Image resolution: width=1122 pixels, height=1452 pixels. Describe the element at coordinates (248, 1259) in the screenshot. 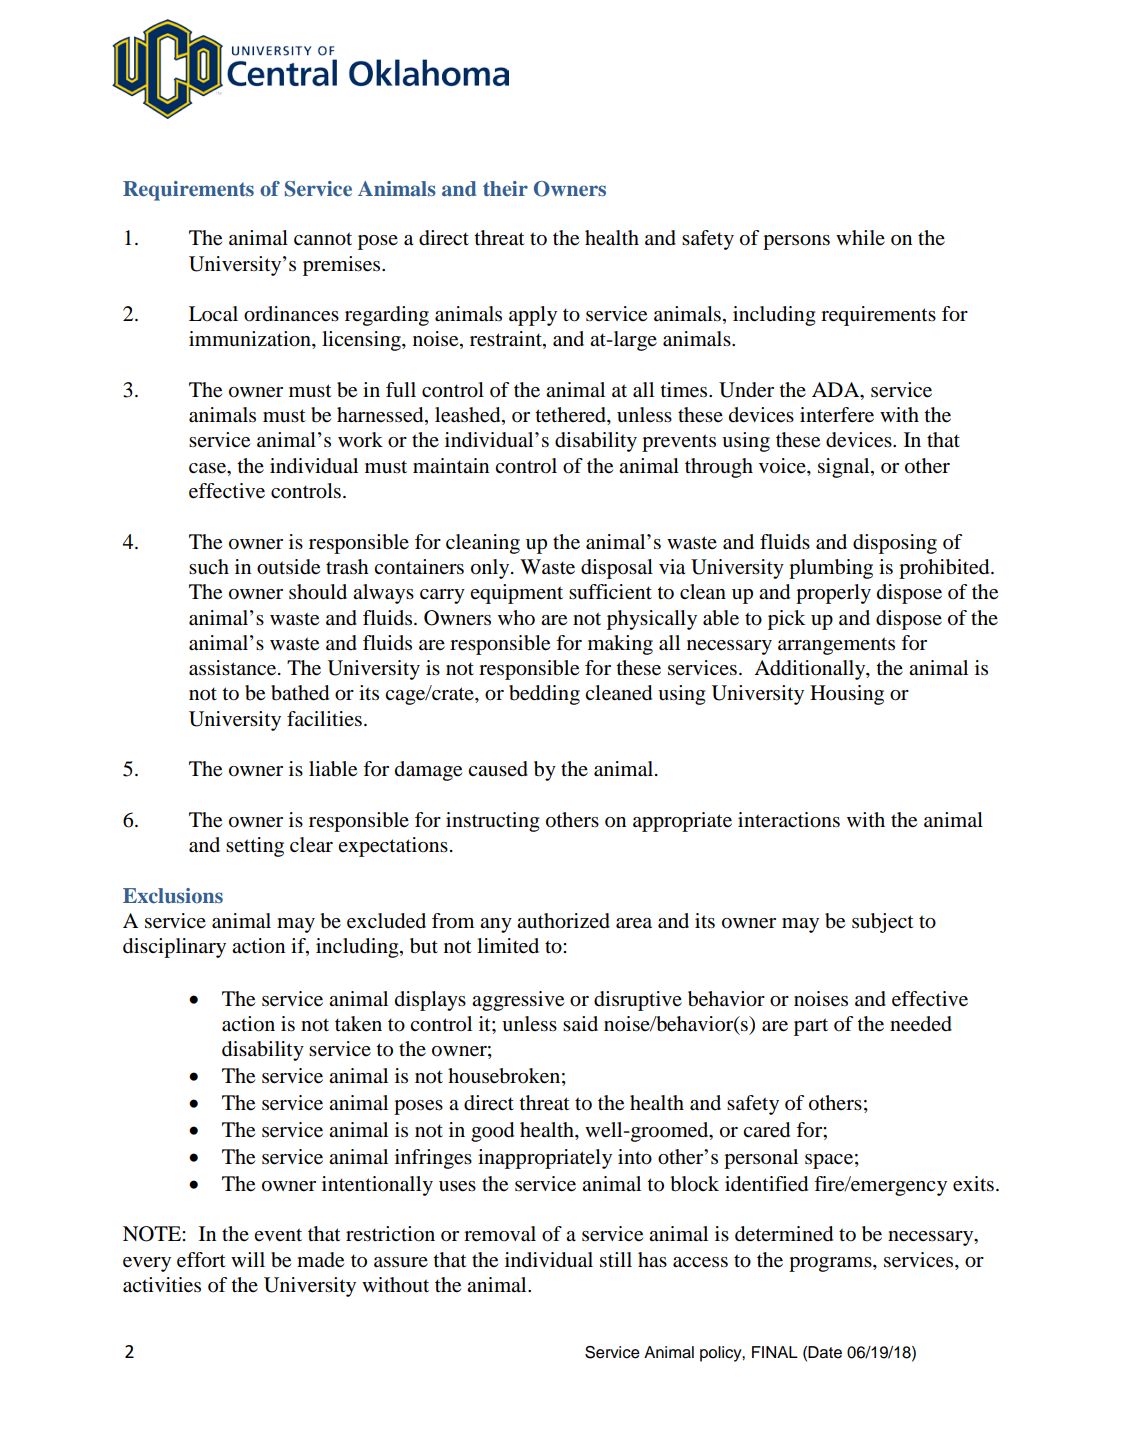

I see `will` at that location.
